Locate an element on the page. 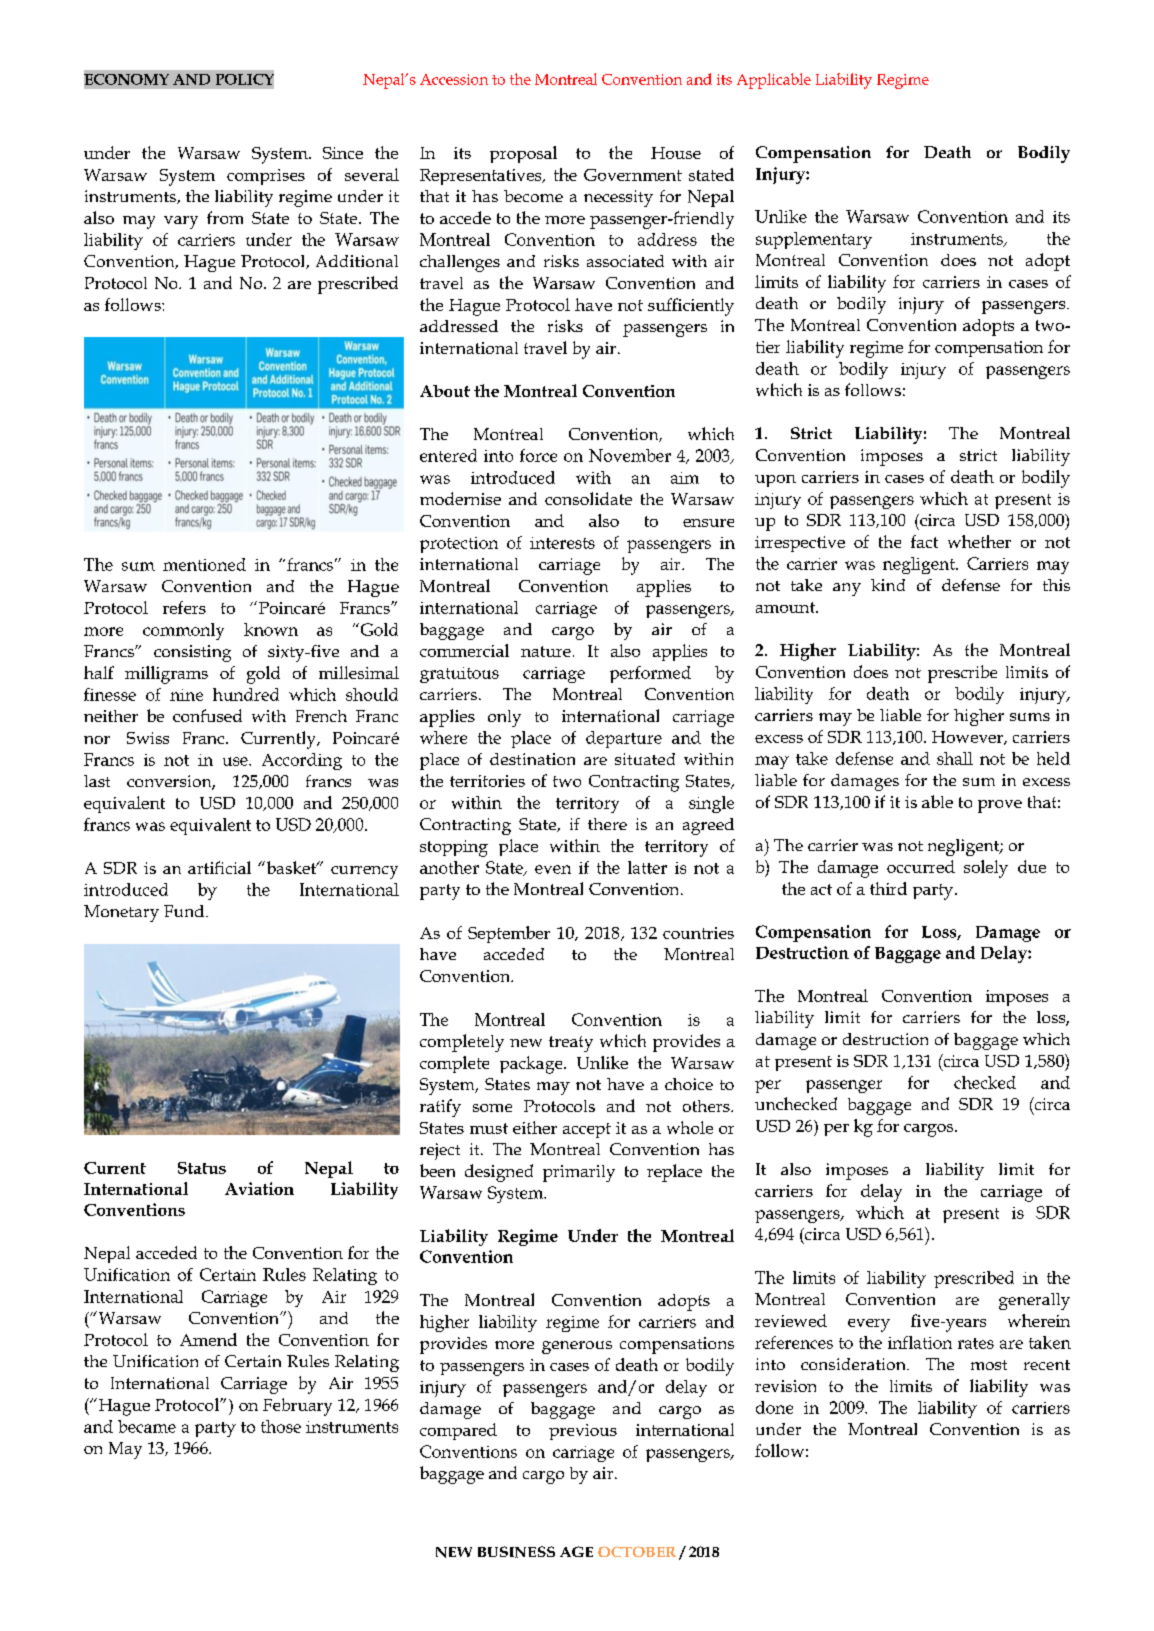  became is located at coordinates (147, 1426).
